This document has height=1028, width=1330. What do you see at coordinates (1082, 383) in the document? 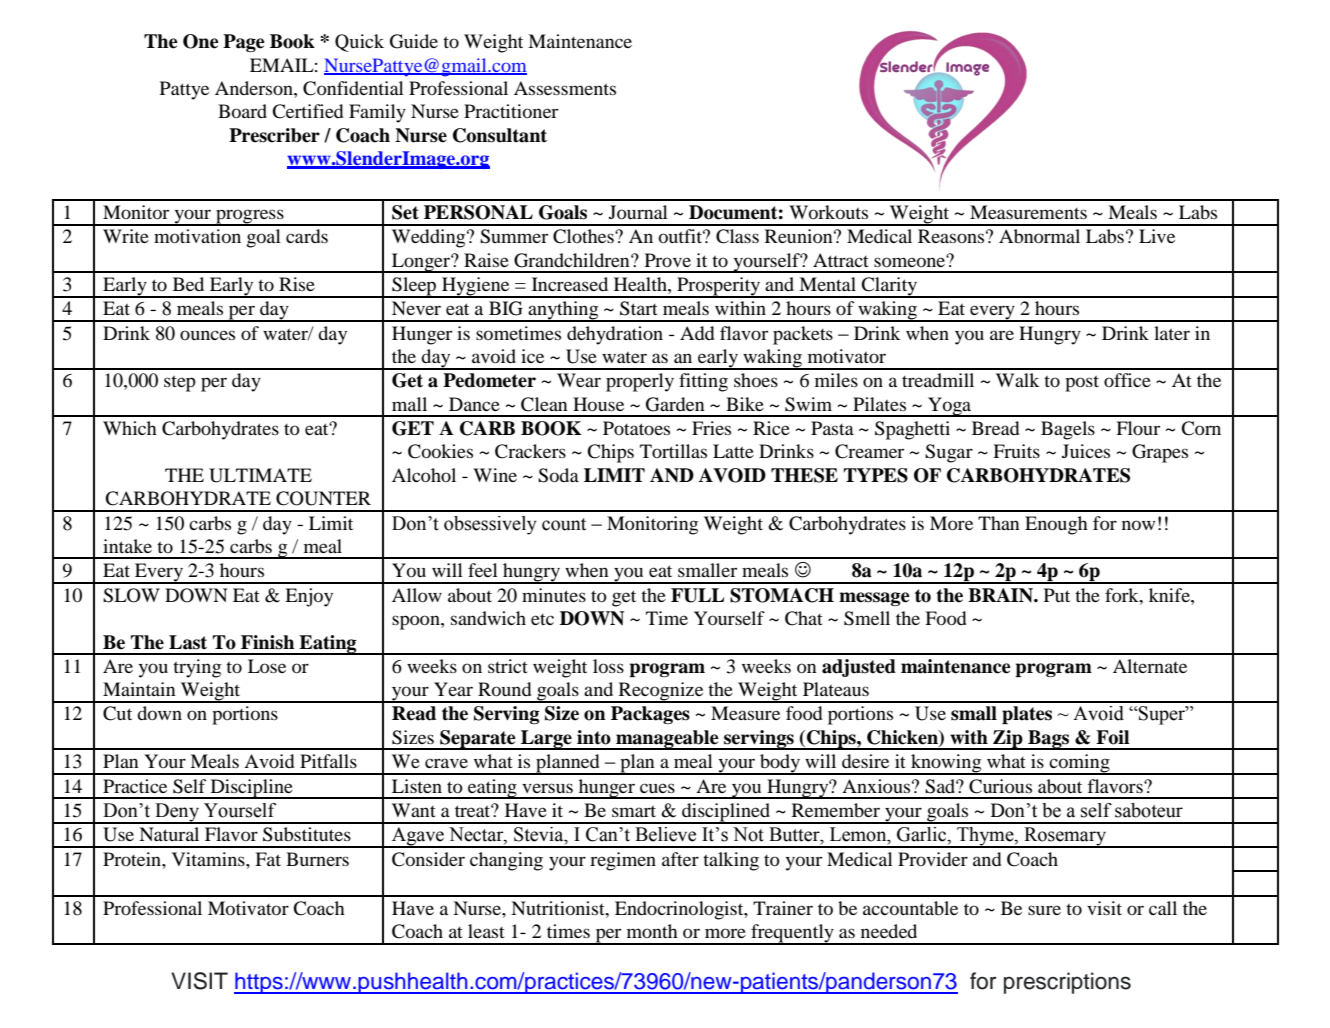
I see `post` at bounding box center [1082, 383].
